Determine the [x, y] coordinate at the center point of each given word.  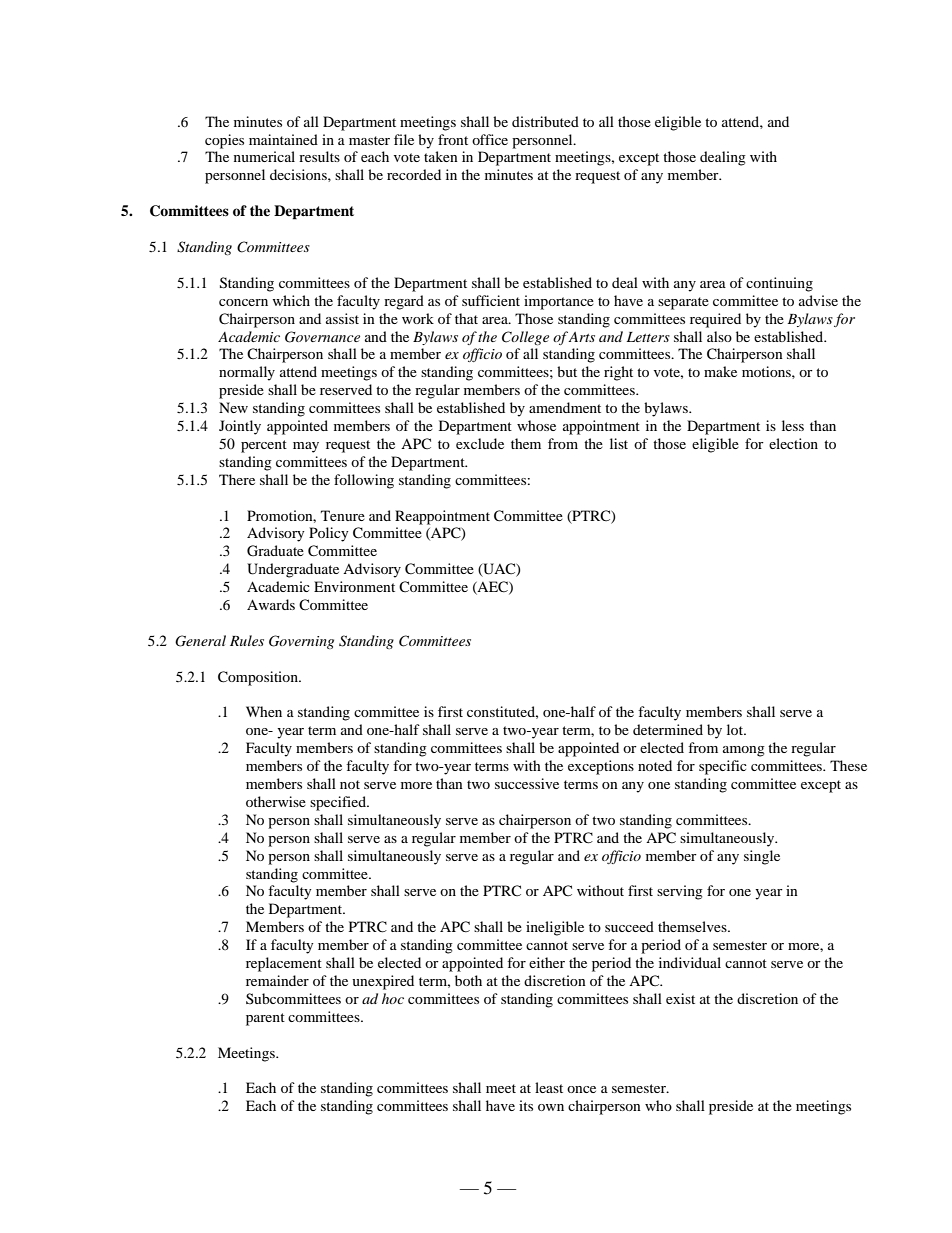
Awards [271, 604]
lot [736, 729]
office [490, 139]
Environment [354, 586]
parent [265, 1019]
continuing [779, 284]
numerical [264, 156]
